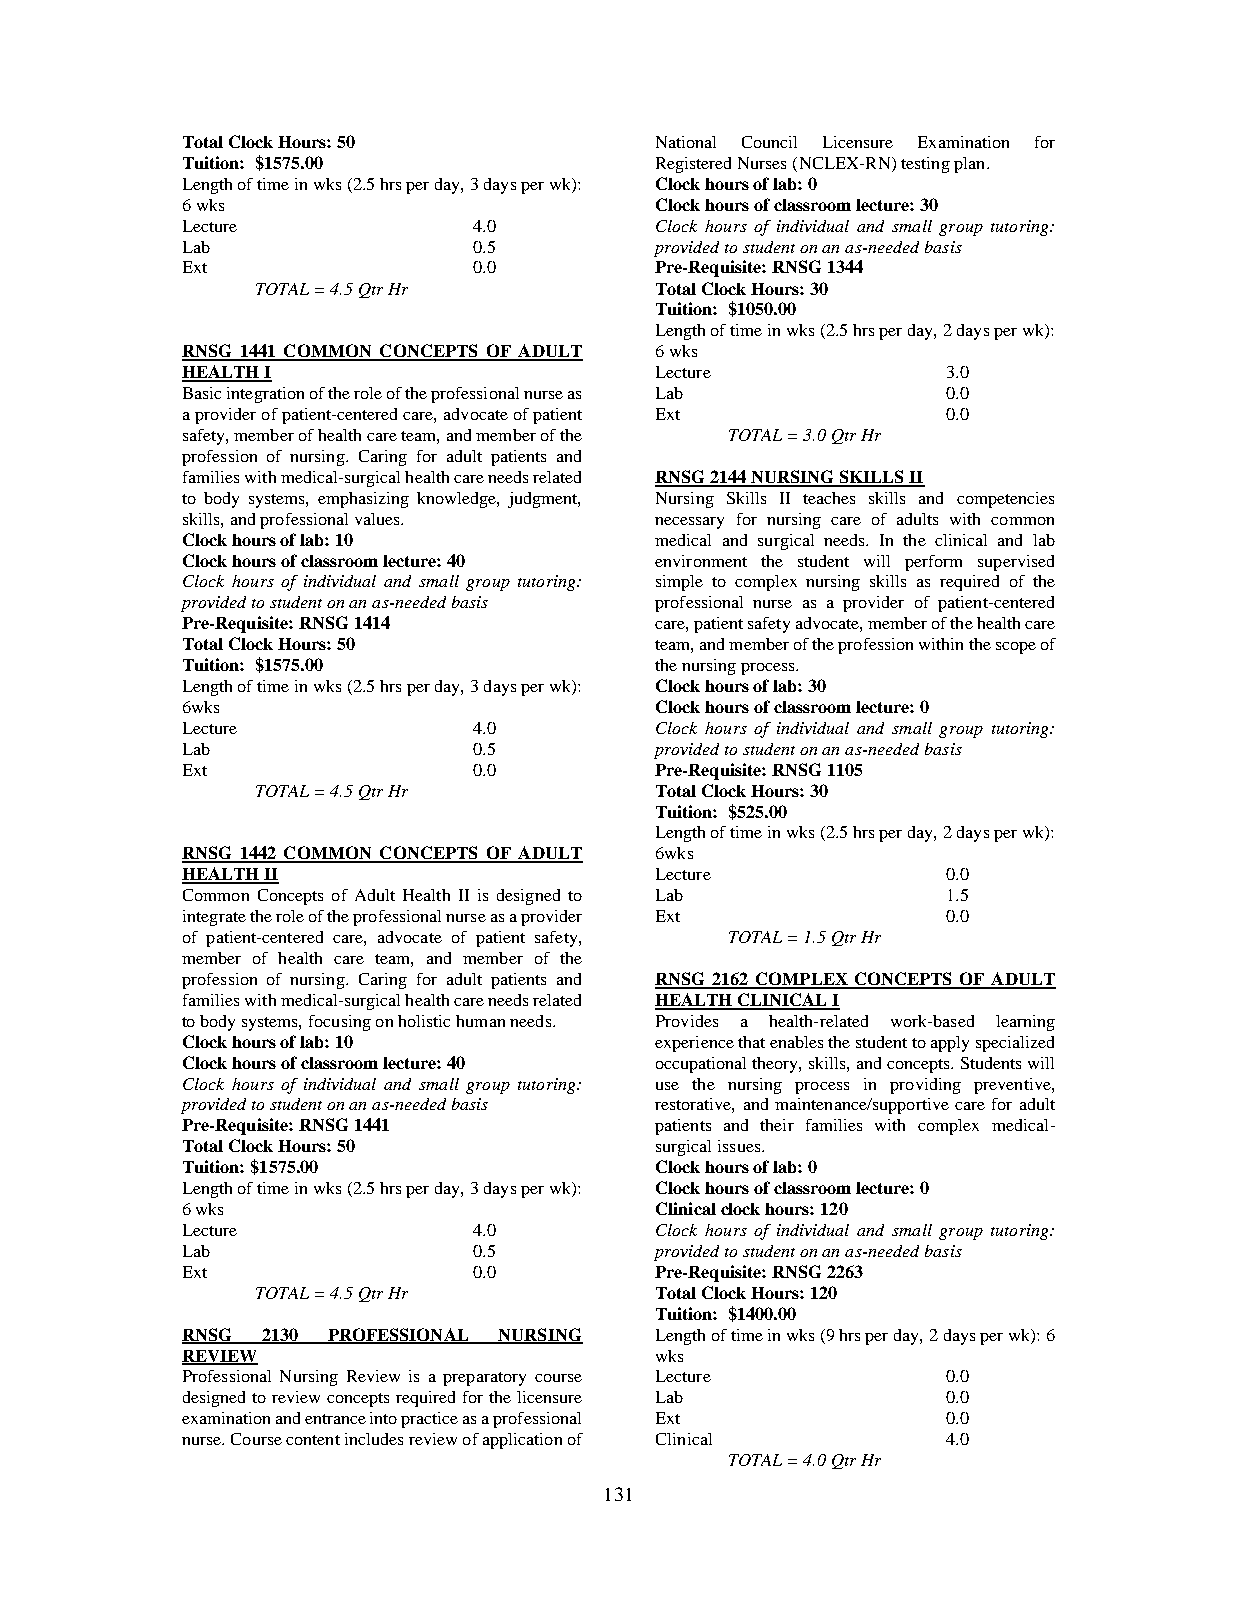 The image size is (1237, 1601). I want to click on integration, so click(265, 395).
